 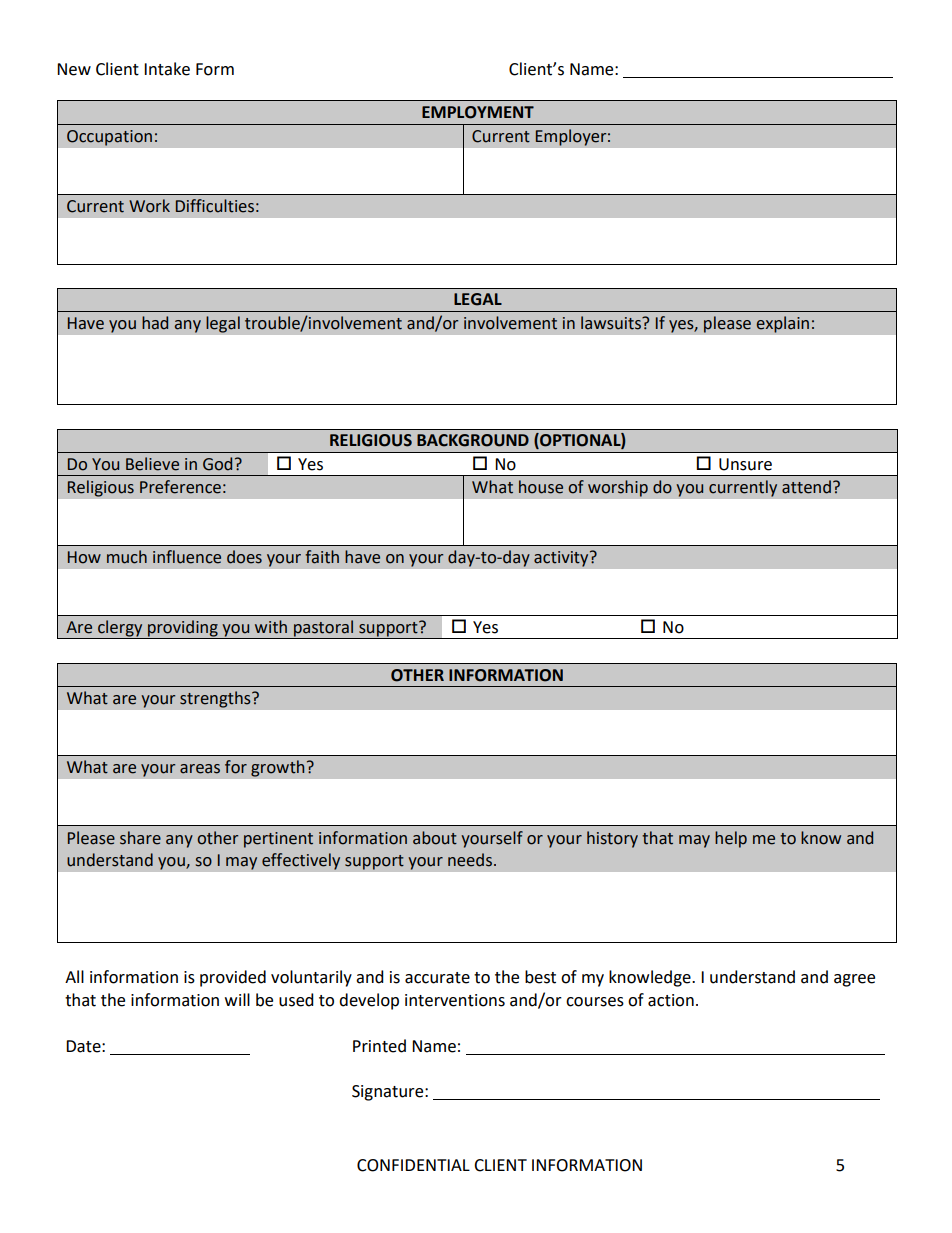 I want to click on Unsure, so click(x=745, y=464).
